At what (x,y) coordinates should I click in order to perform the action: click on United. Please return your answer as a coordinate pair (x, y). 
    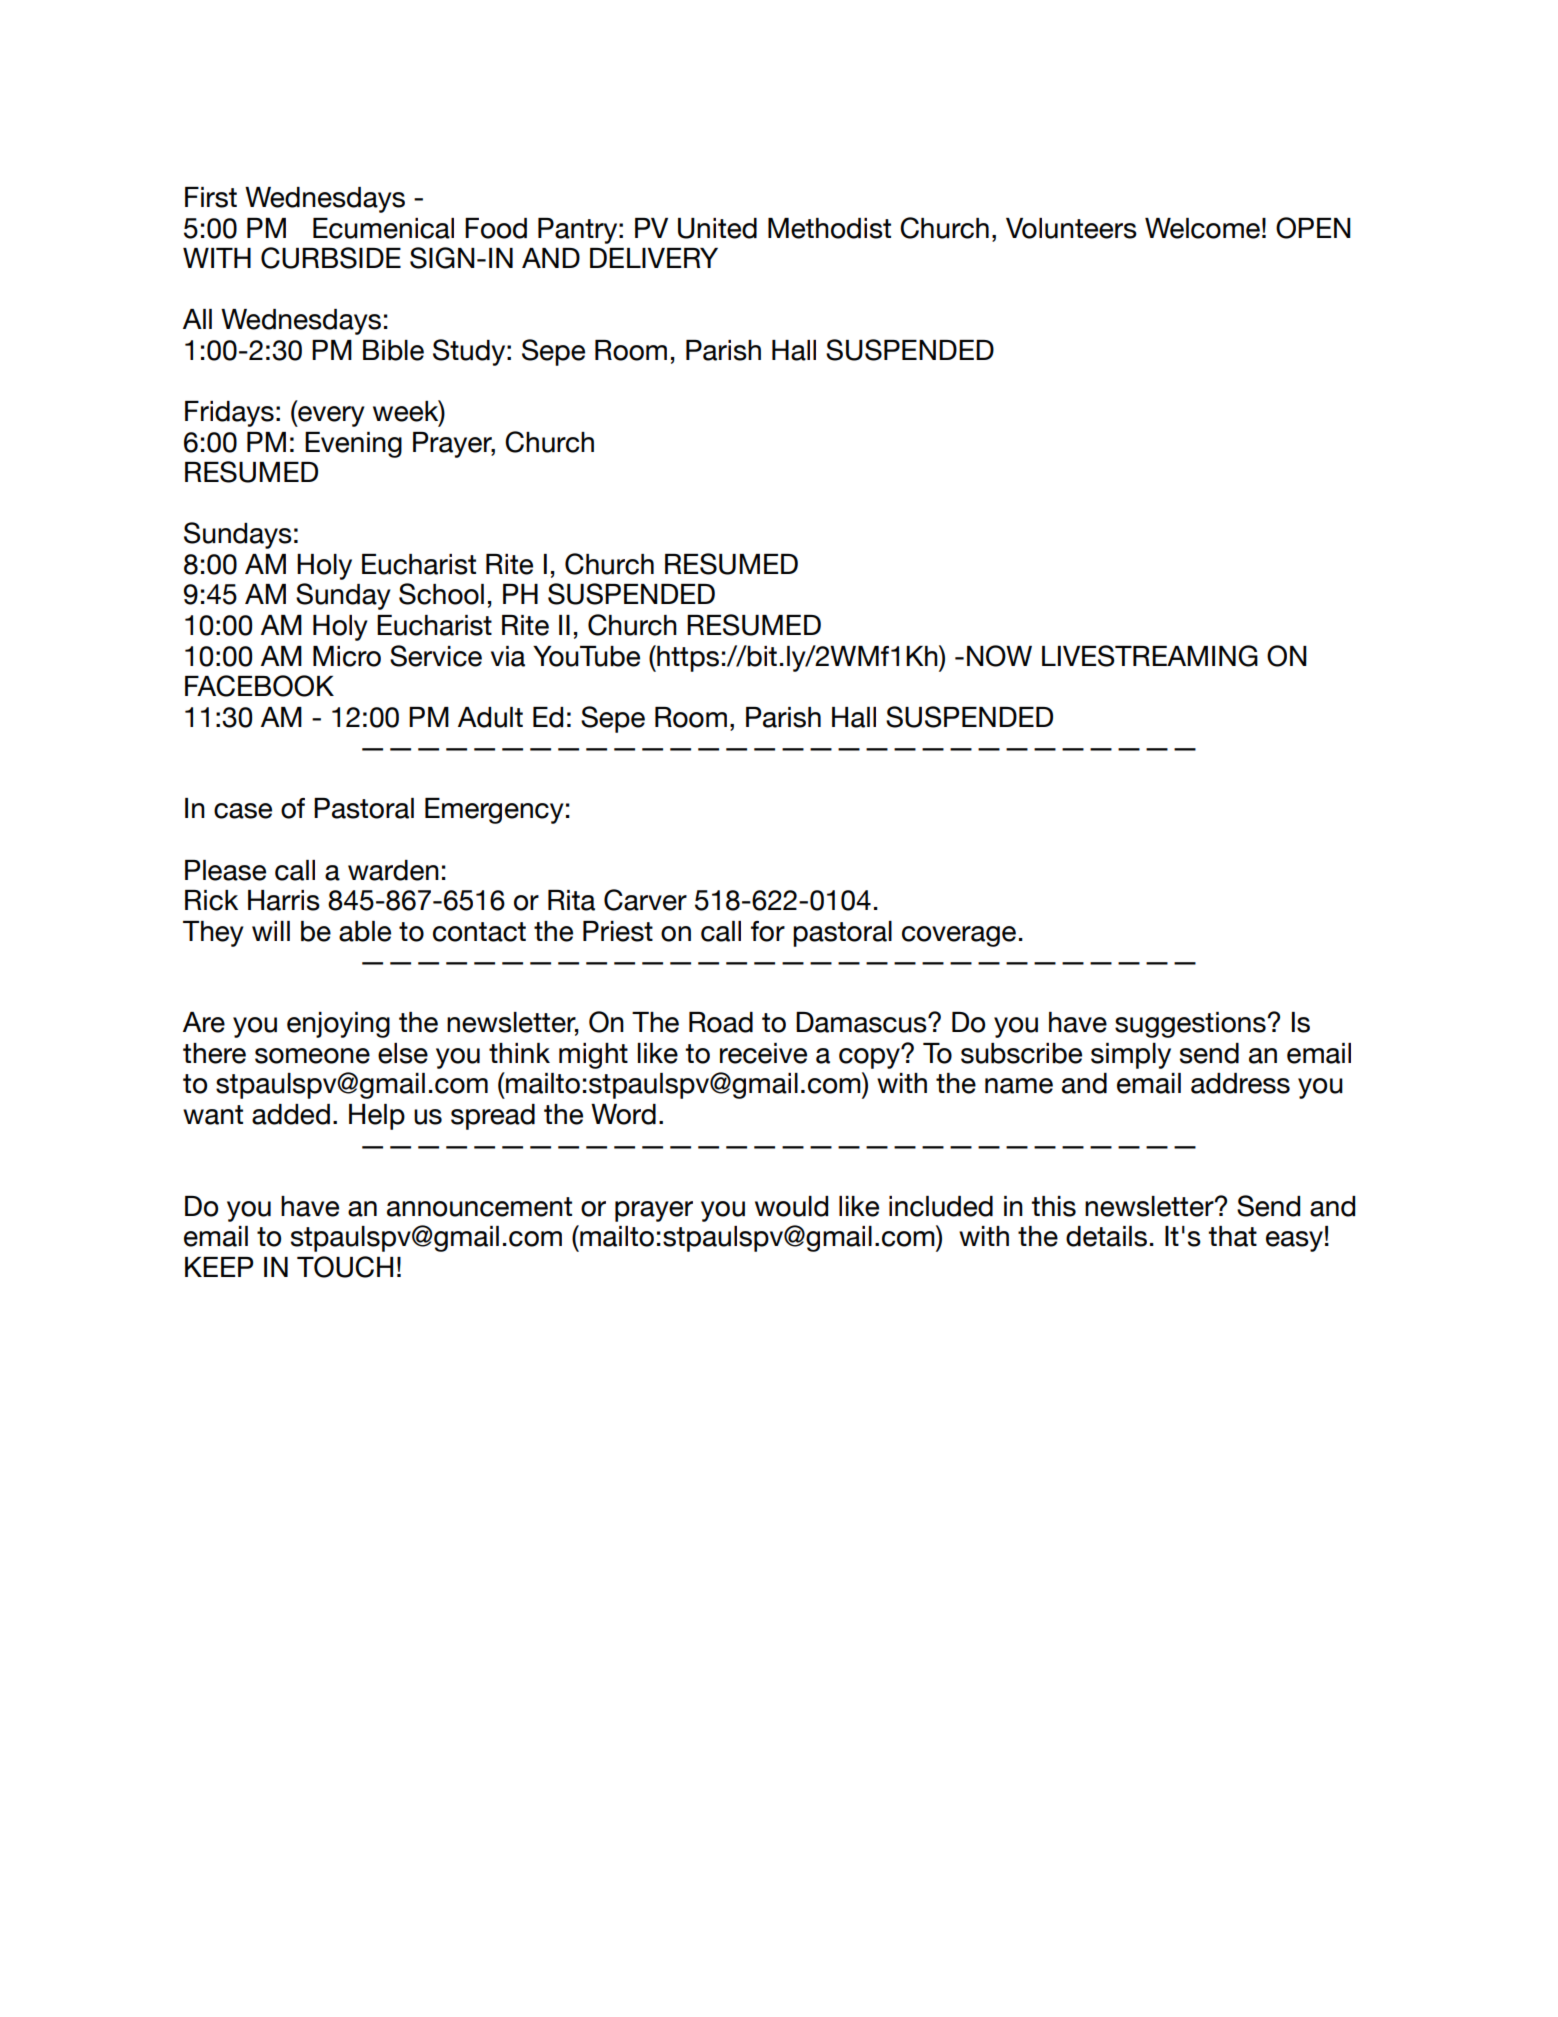
    Looking at the image, I should click on (717, 228).
